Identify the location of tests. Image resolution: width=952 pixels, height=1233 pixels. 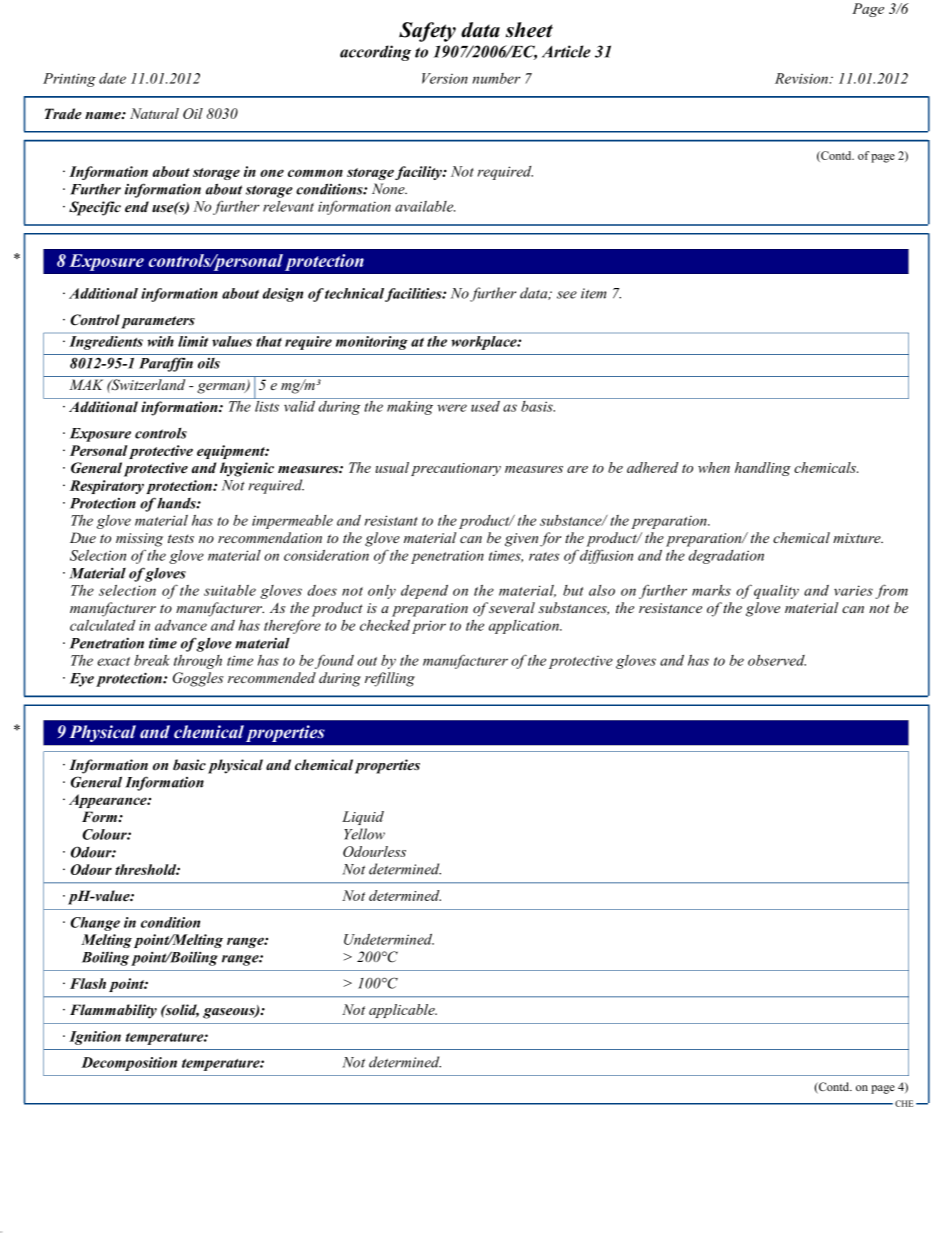
(181, 538).
